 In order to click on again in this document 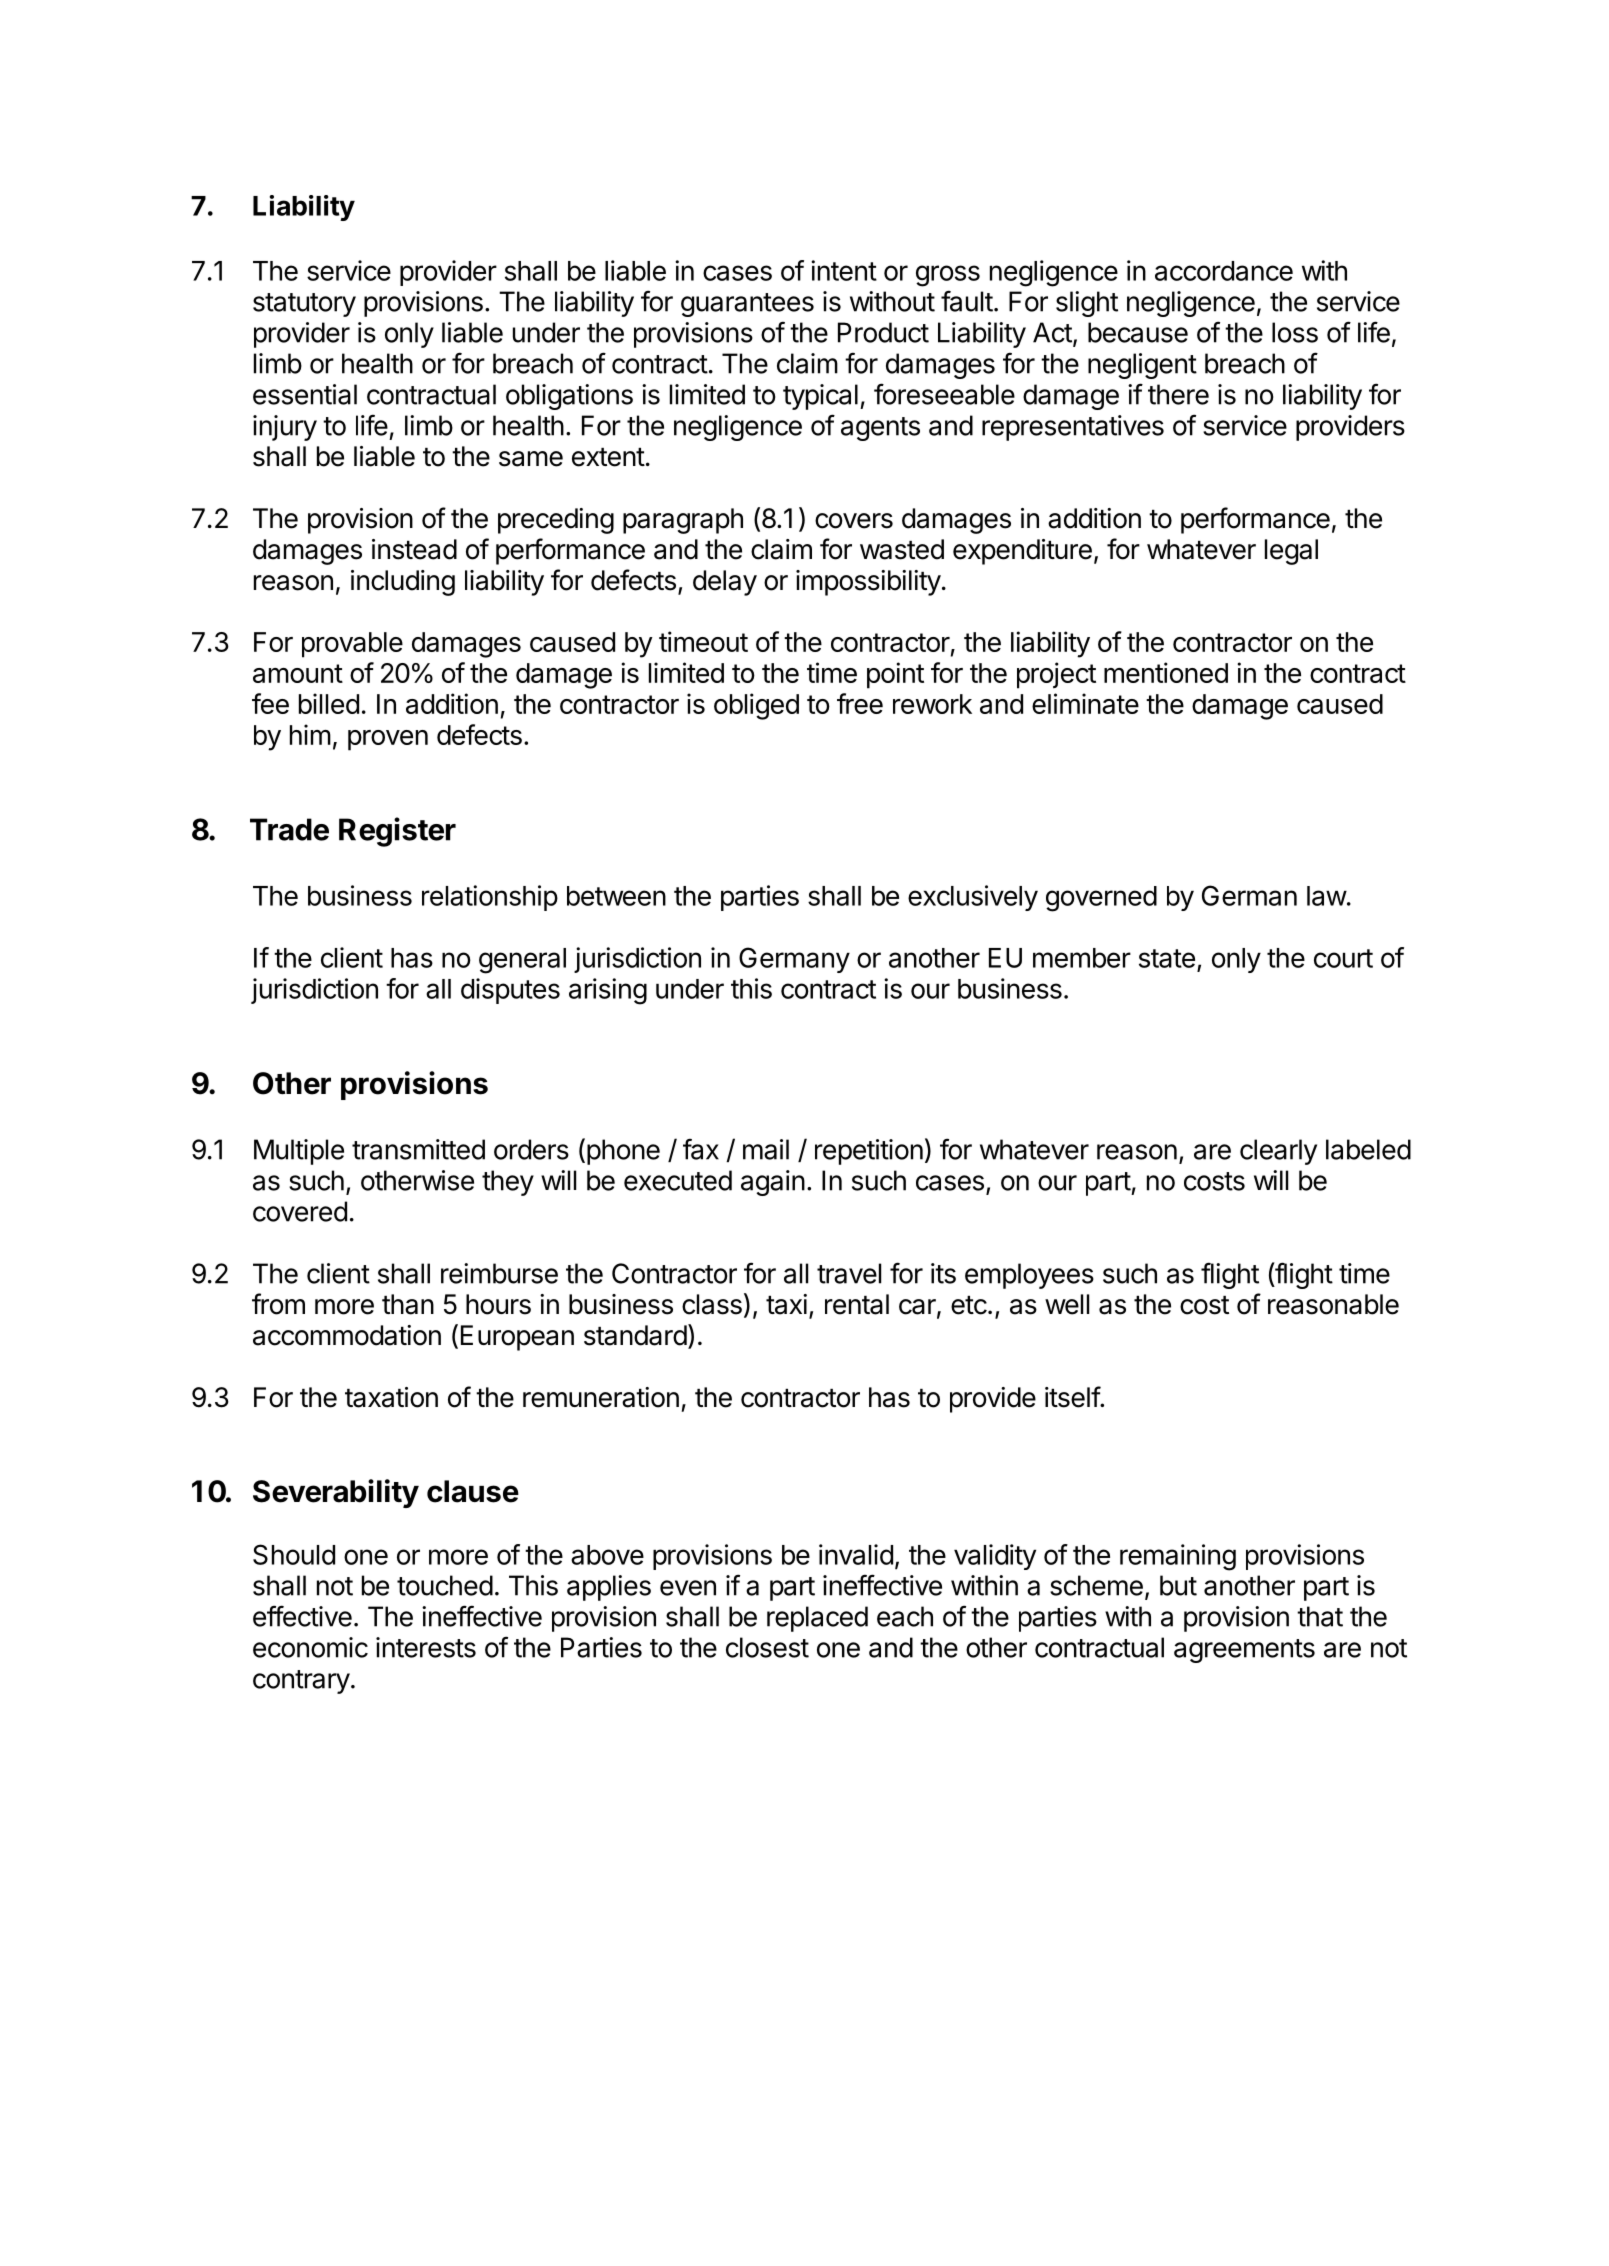, I will do `click(773, 1183)`.
